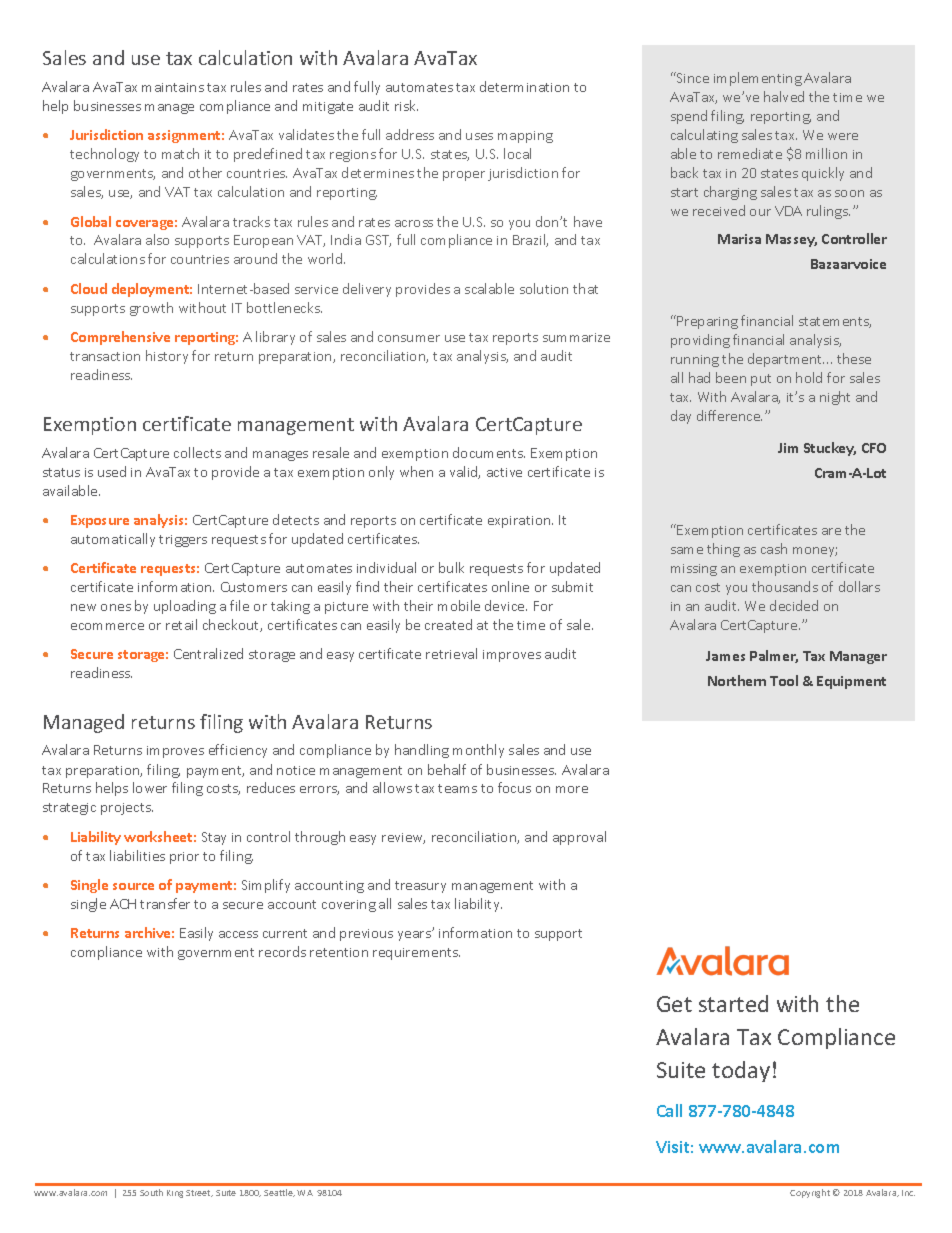 Image resolution: width=952 pixels, height=1233 pixels. Describe the element at coordinates (167, 357) in the page. I see `history` at that location.
